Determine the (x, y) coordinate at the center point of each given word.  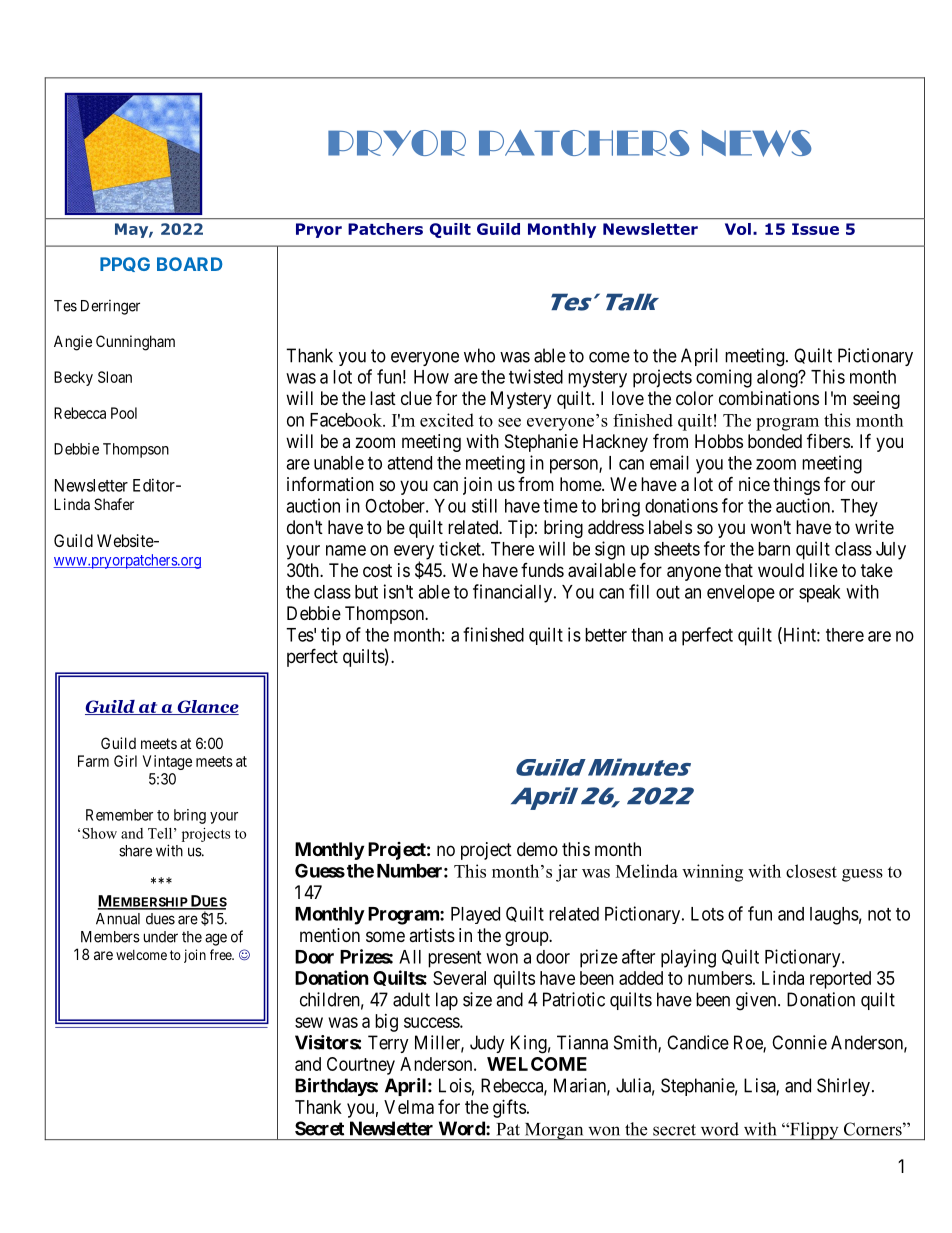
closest (811, 871)
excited (447, 420)
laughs (834, 916)
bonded (775, 441)
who (479, 355)
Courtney (361, 1066)
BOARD (190, 264)
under (161, 937)
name (346, 550)
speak (820, 594)
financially (514, 593)
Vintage (167, 762)
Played (475, 915)
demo (537, 849)
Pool (124, 413)
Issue (815, 229)
